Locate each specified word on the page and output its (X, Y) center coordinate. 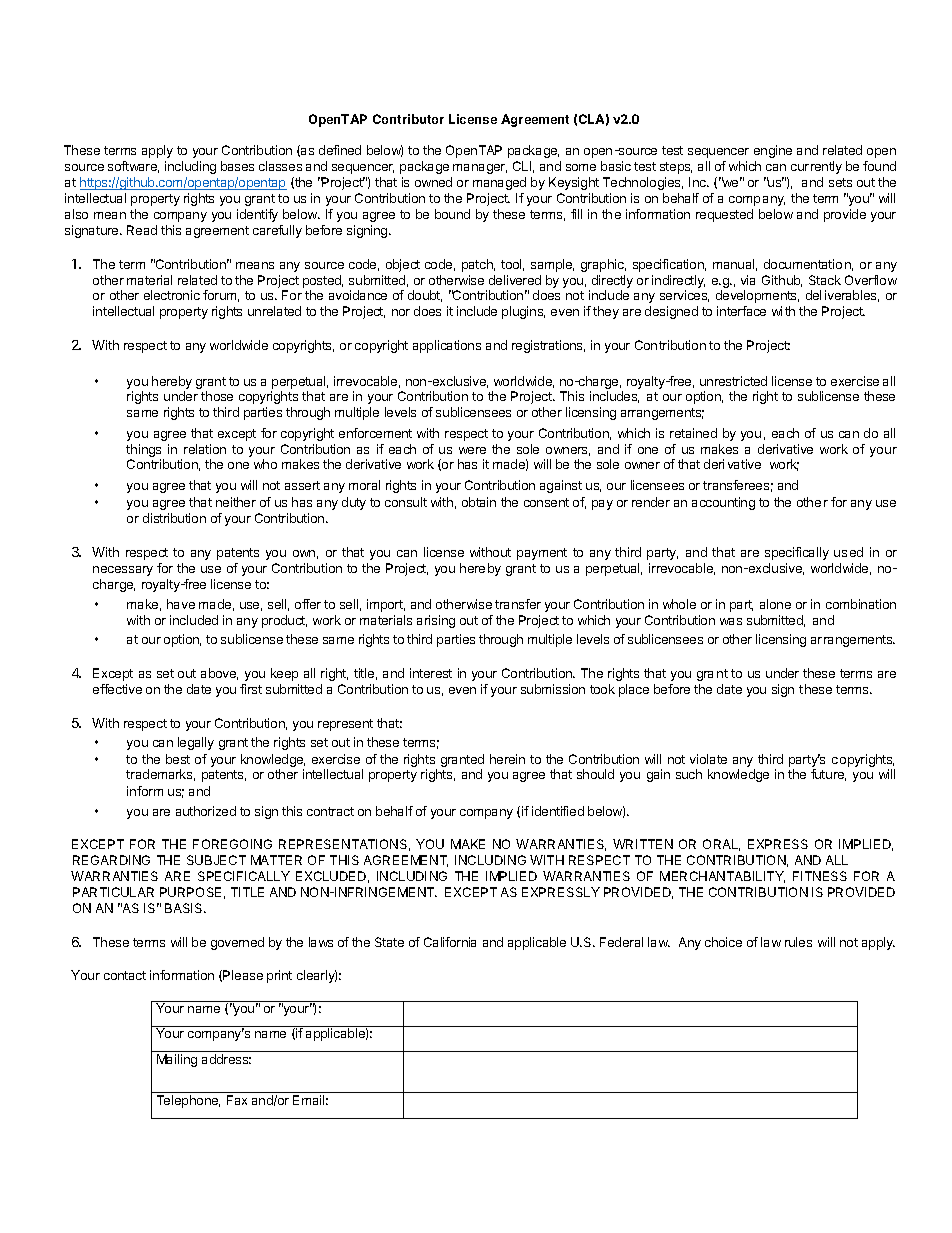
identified (558, 811)
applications (447, 346)
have (181, 604)
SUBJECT (216, 860)
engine (773, 151)
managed (499, 183)
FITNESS (820, 876)
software (133, 167)
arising (436, 621)
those (217, 396)
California (450, 942)
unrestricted (733, 381)
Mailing (177, 1060)
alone (775, 604)
